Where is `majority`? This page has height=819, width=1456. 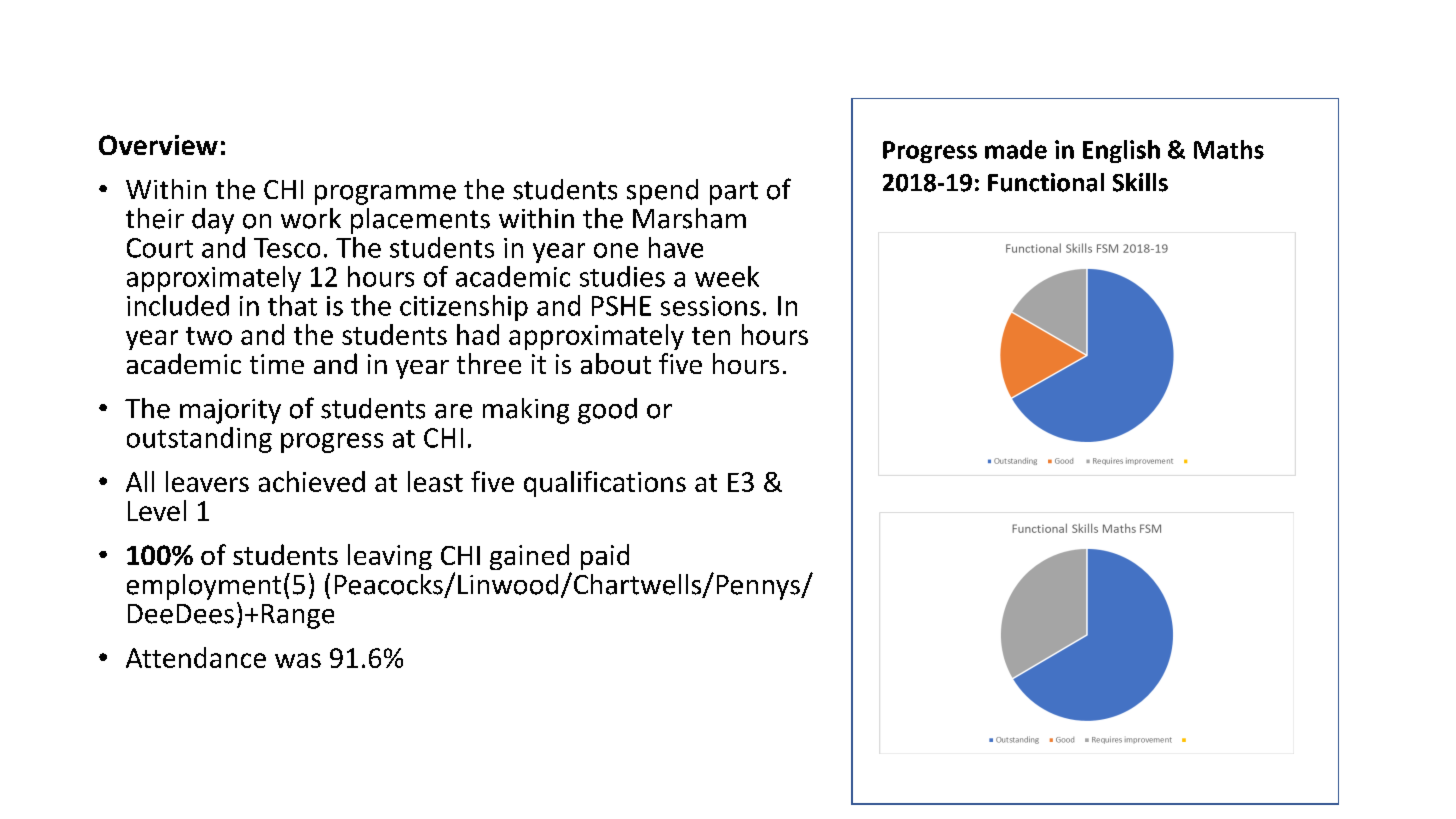 majority is located at coordinates (230, 411).
